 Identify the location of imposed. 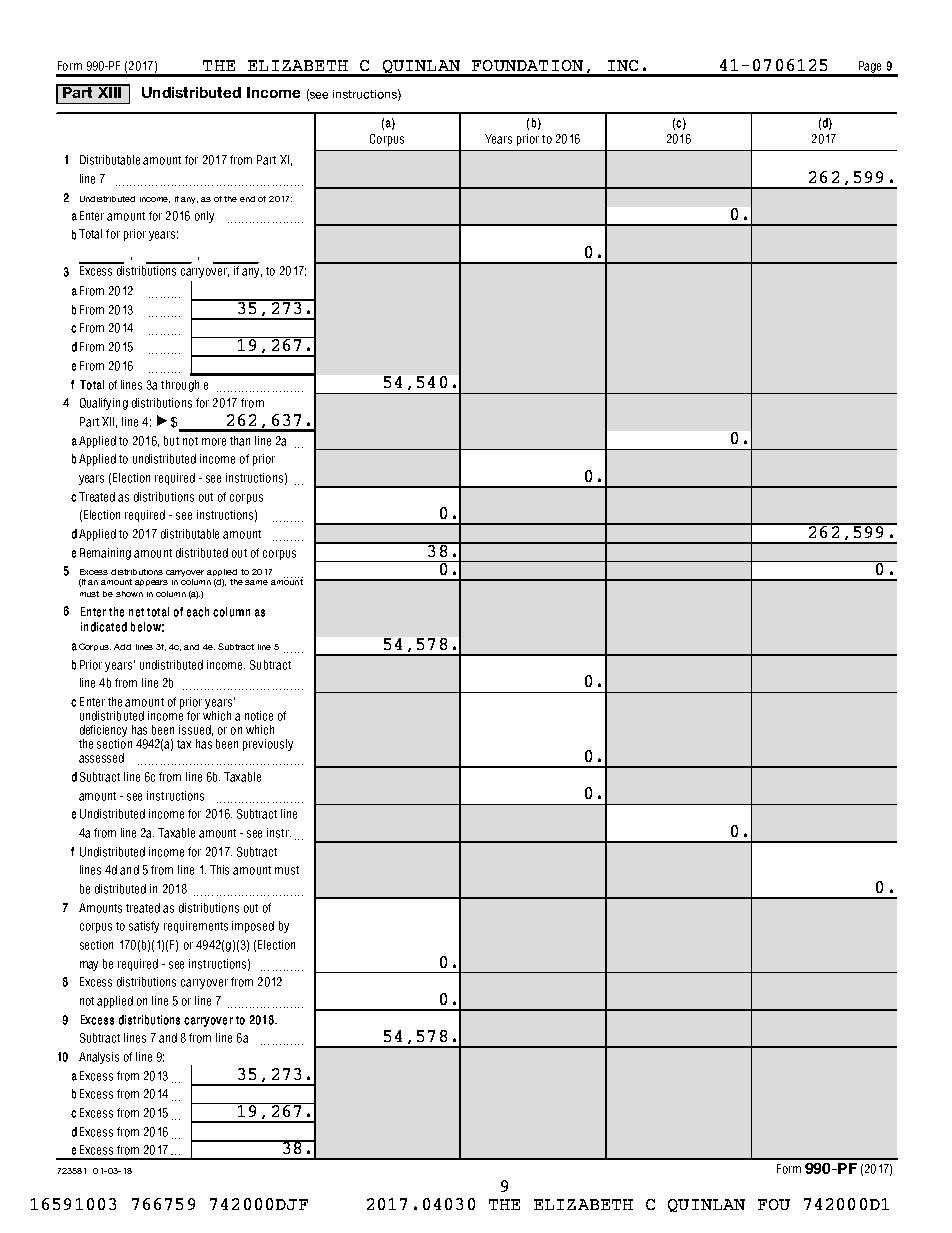
(253, 927).
